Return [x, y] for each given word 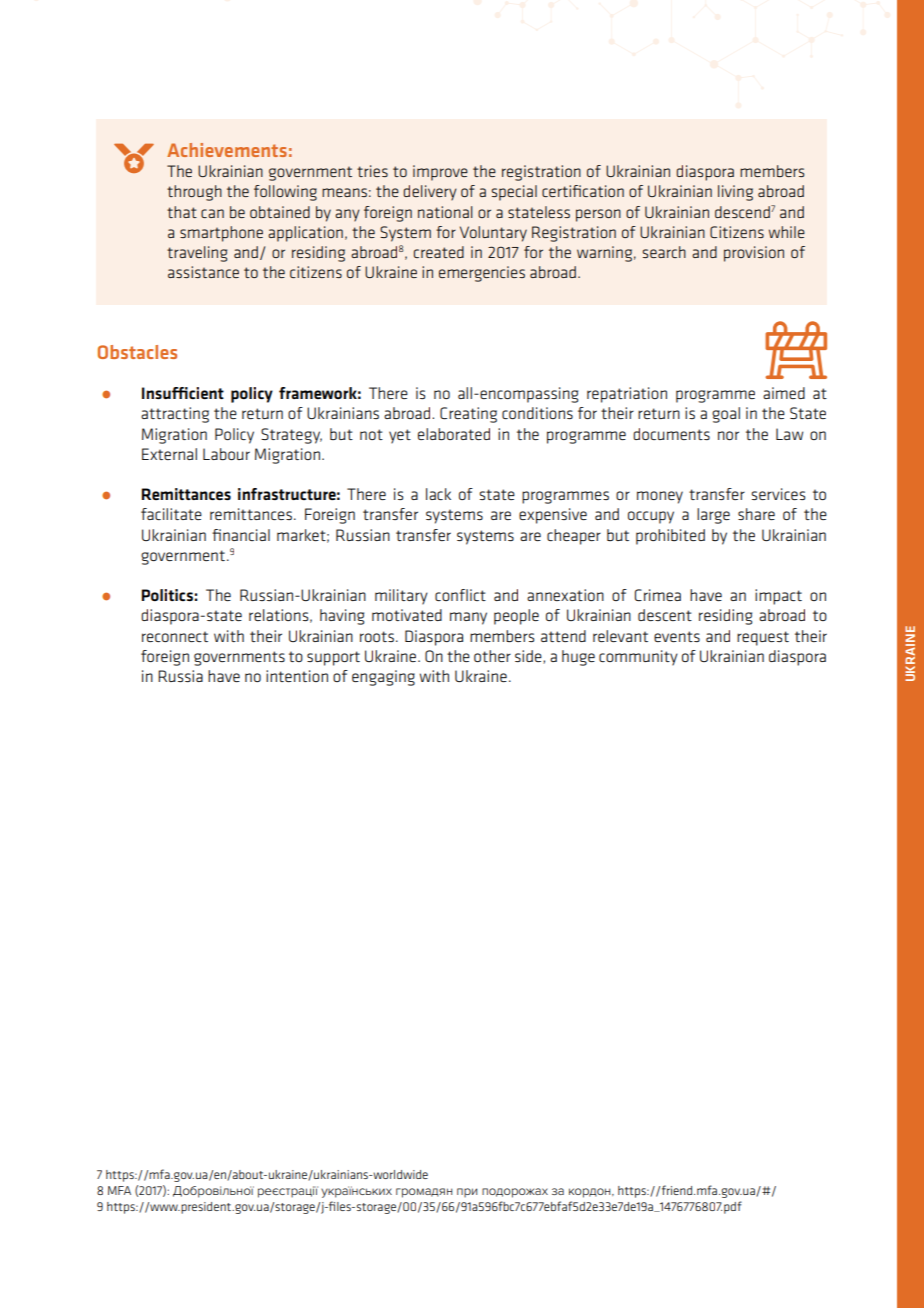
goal [726, 415]
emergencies [482, 274]
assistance [203, 272]
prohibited [670, 537]
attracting [175, 415]
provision [754, 254]
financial [241, 535]
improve [440, 173]
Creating [468, 415]
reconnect [175, 636]
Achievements [227, 150]
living [735, 193]
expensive [553, 516]
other [492, 656]
